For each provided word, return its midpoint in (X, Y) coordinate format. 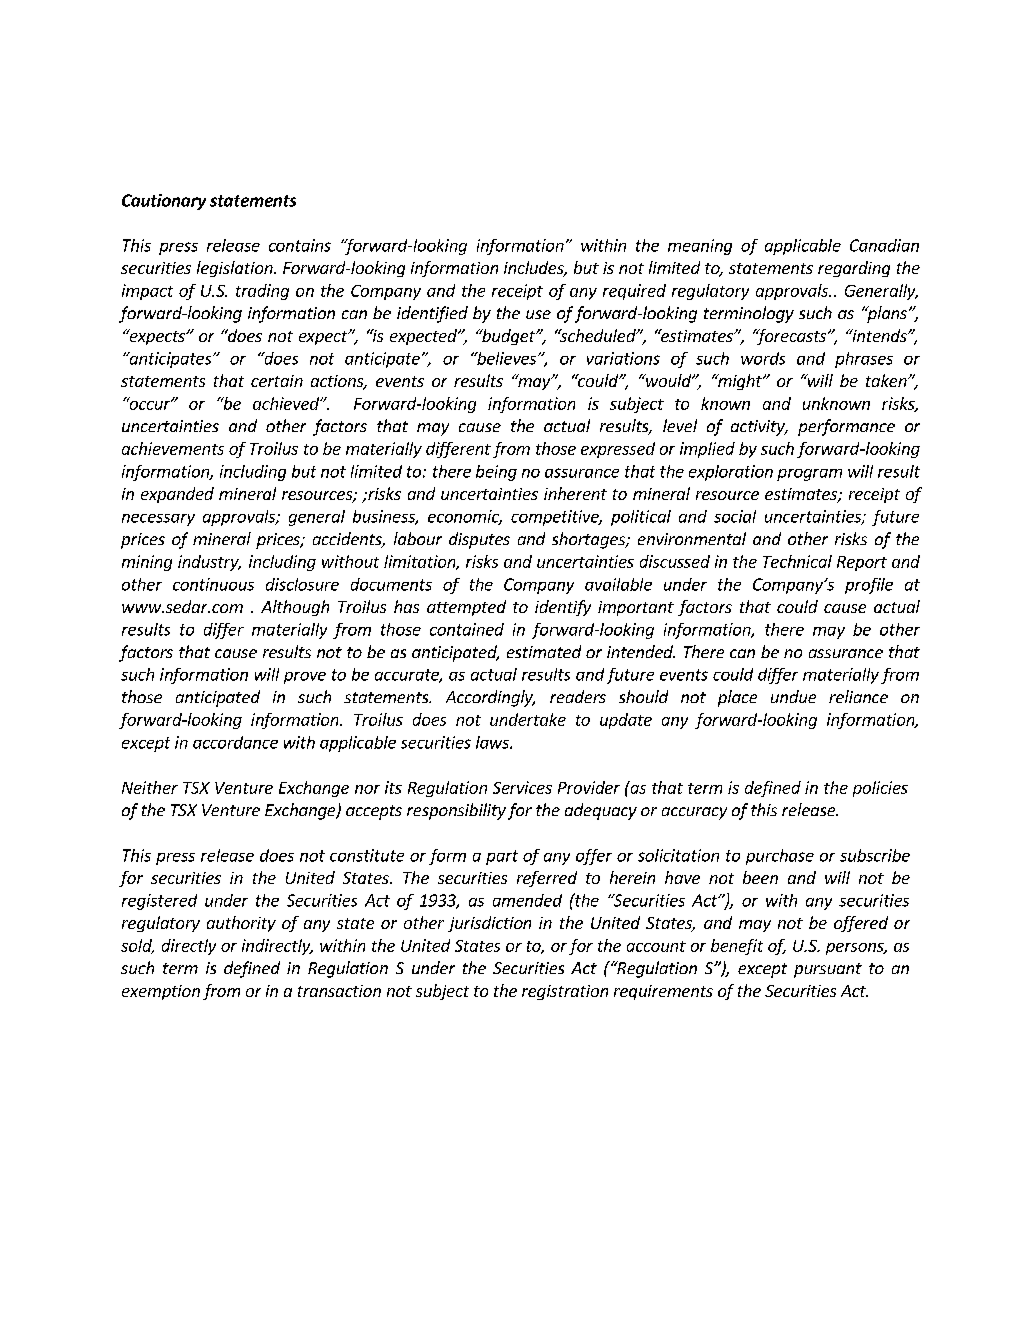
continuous (213, 584)
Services (522, 787)
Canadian (884, 245)
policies (880, 789)
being (496, 473)
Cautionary (164, 202)
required (634, 292)
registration (565, 992)
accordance (235, 742)
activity (759, 428)
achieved (287, 403)
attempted (466, 608)
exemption (161, 992)
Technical (797, 561)
